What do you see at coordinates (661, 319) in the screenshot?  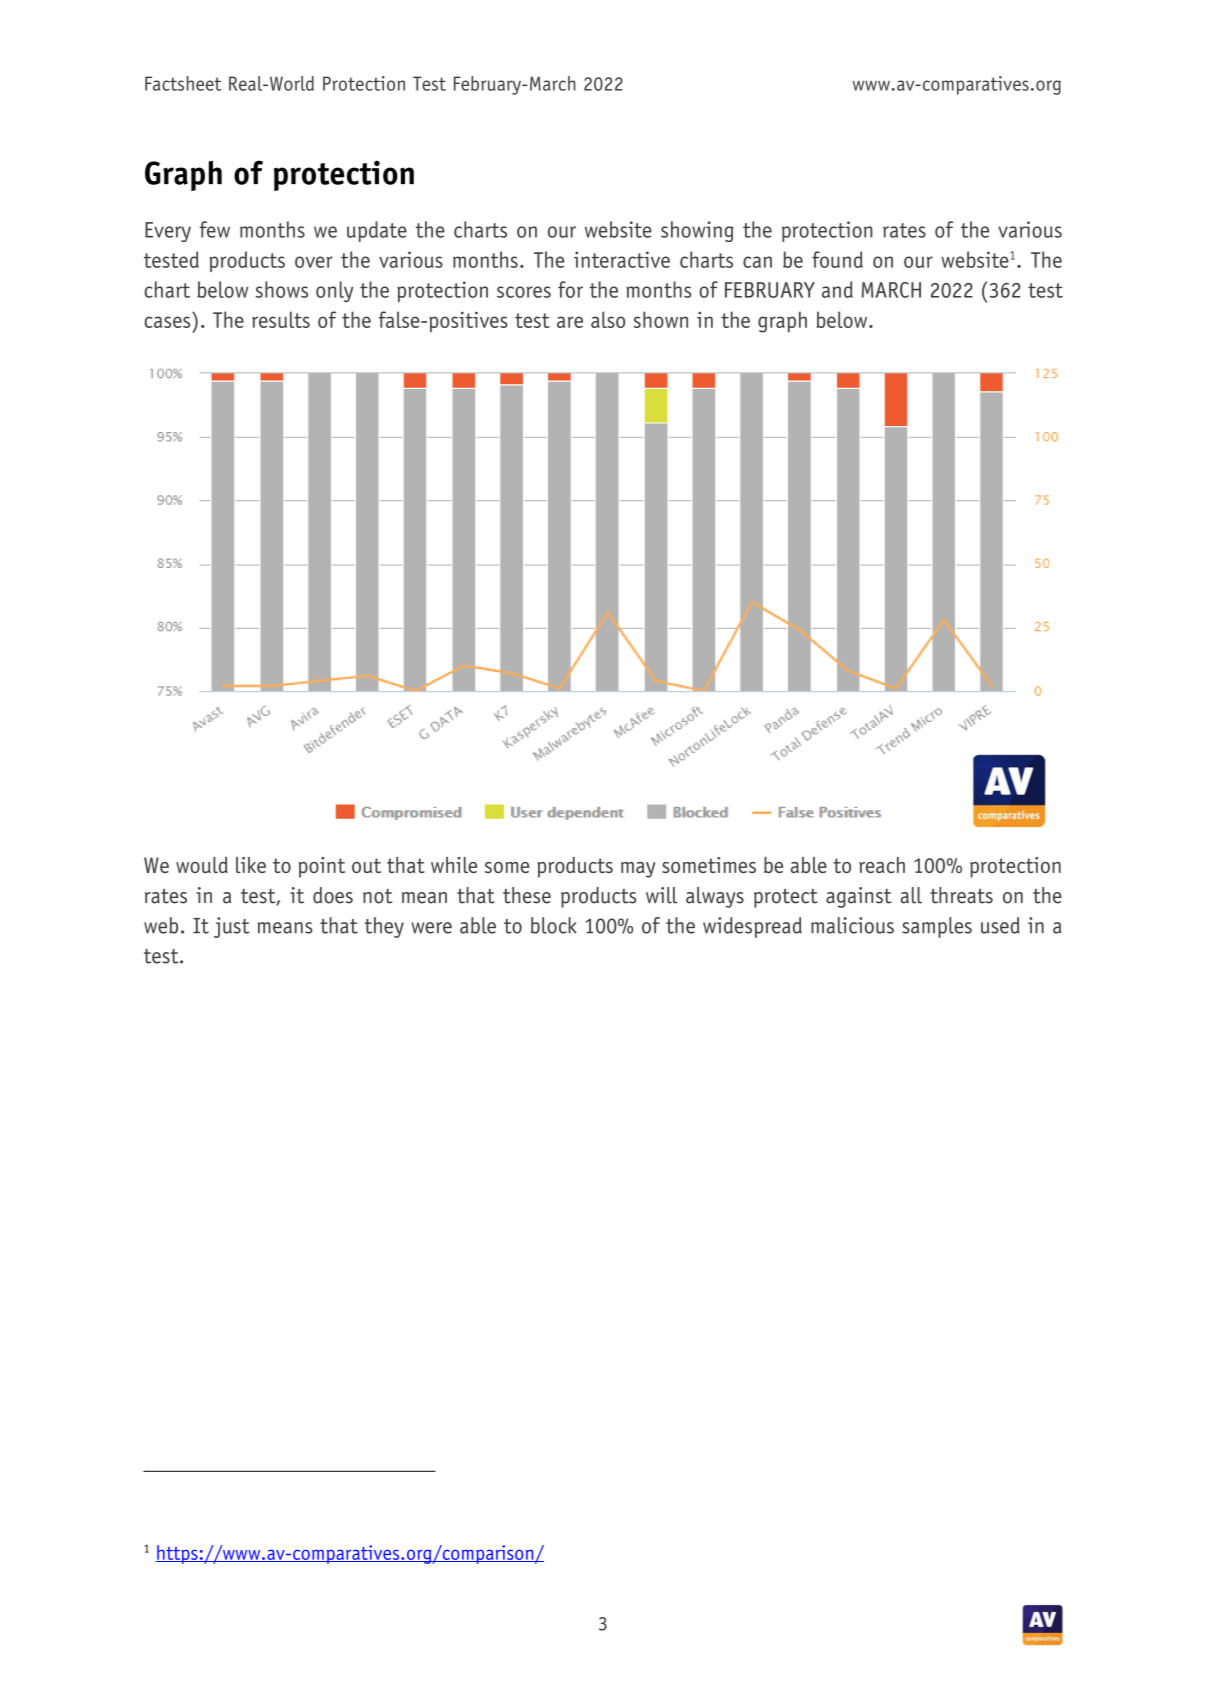 I see `shown` at bounding box center [661, 319].
